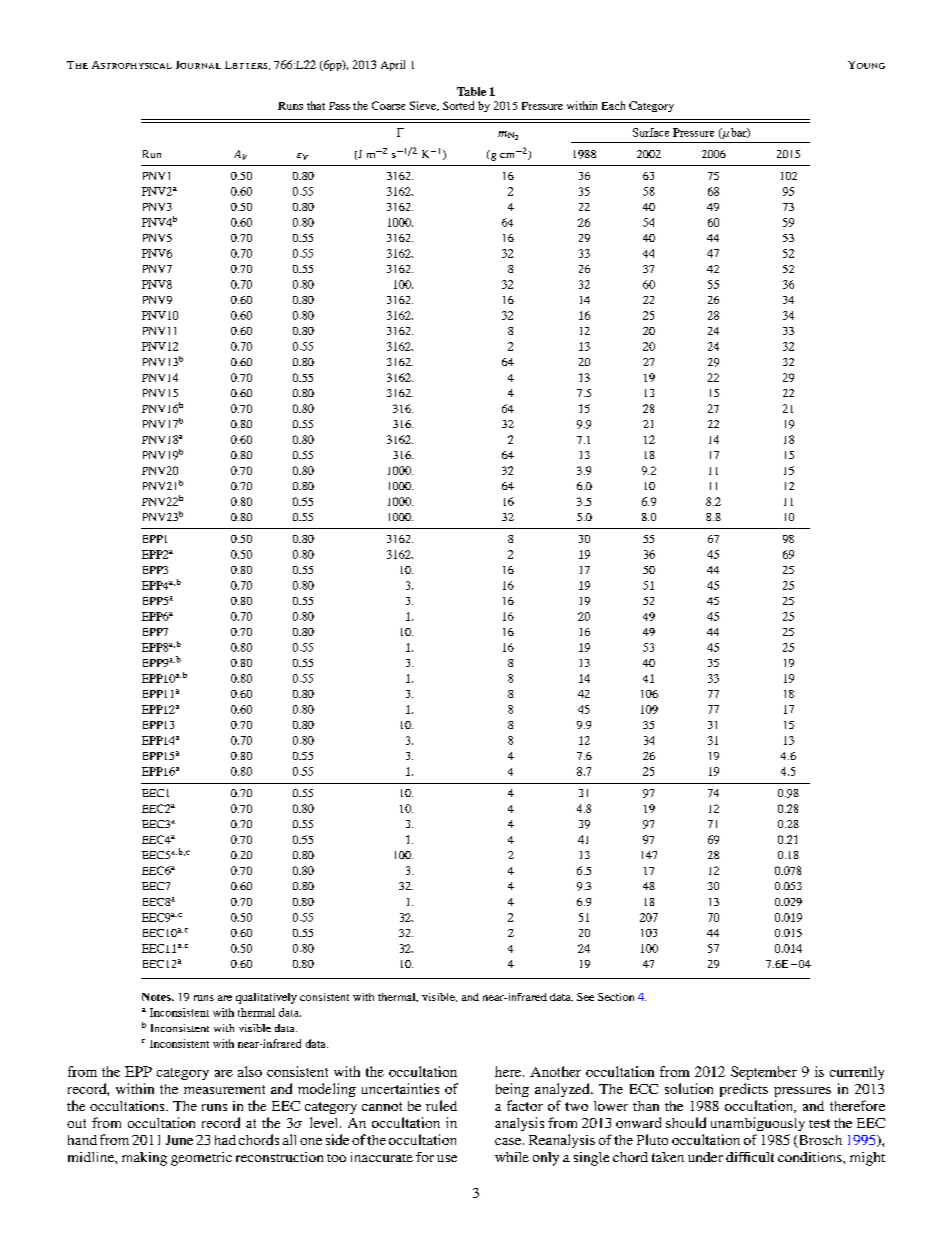 The image size is (952, 1233). What do you see at coordinates (613, 105) in the image?
I see `Each` at bounding box center [613, 105].
